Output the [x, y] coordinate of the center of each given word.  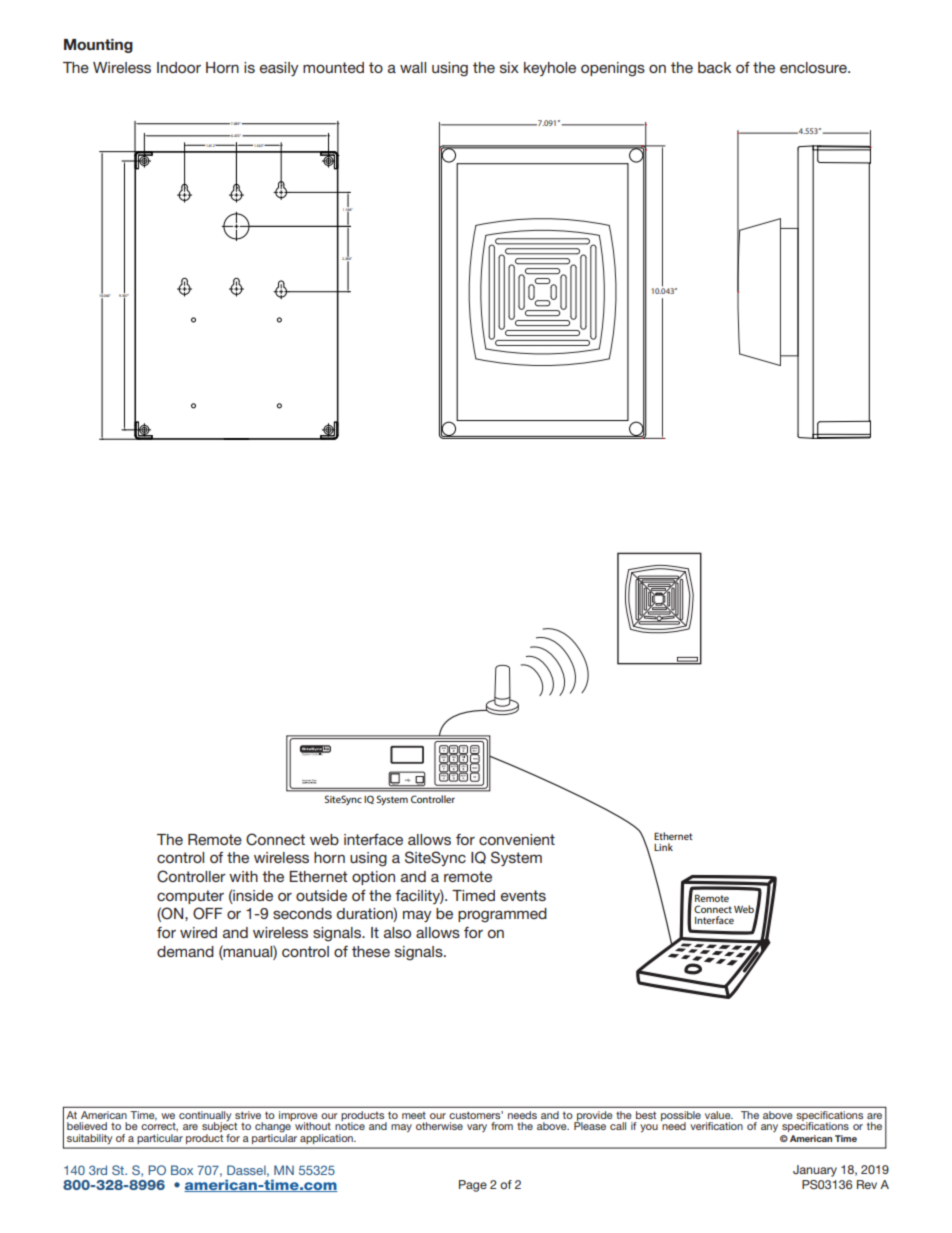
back [714, 67]
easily [279, 69]
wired [198, 932]
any [769, 1128]
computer [190, 897]
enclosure [814, 67]
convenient [517, 839]
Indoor [179, 67]
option [373, 878]
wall [413, 67]
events [523, 895]
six [509, 67]
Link [663, 847]
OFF [208, 913]
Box [182, 1170]
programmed [502, 915]
